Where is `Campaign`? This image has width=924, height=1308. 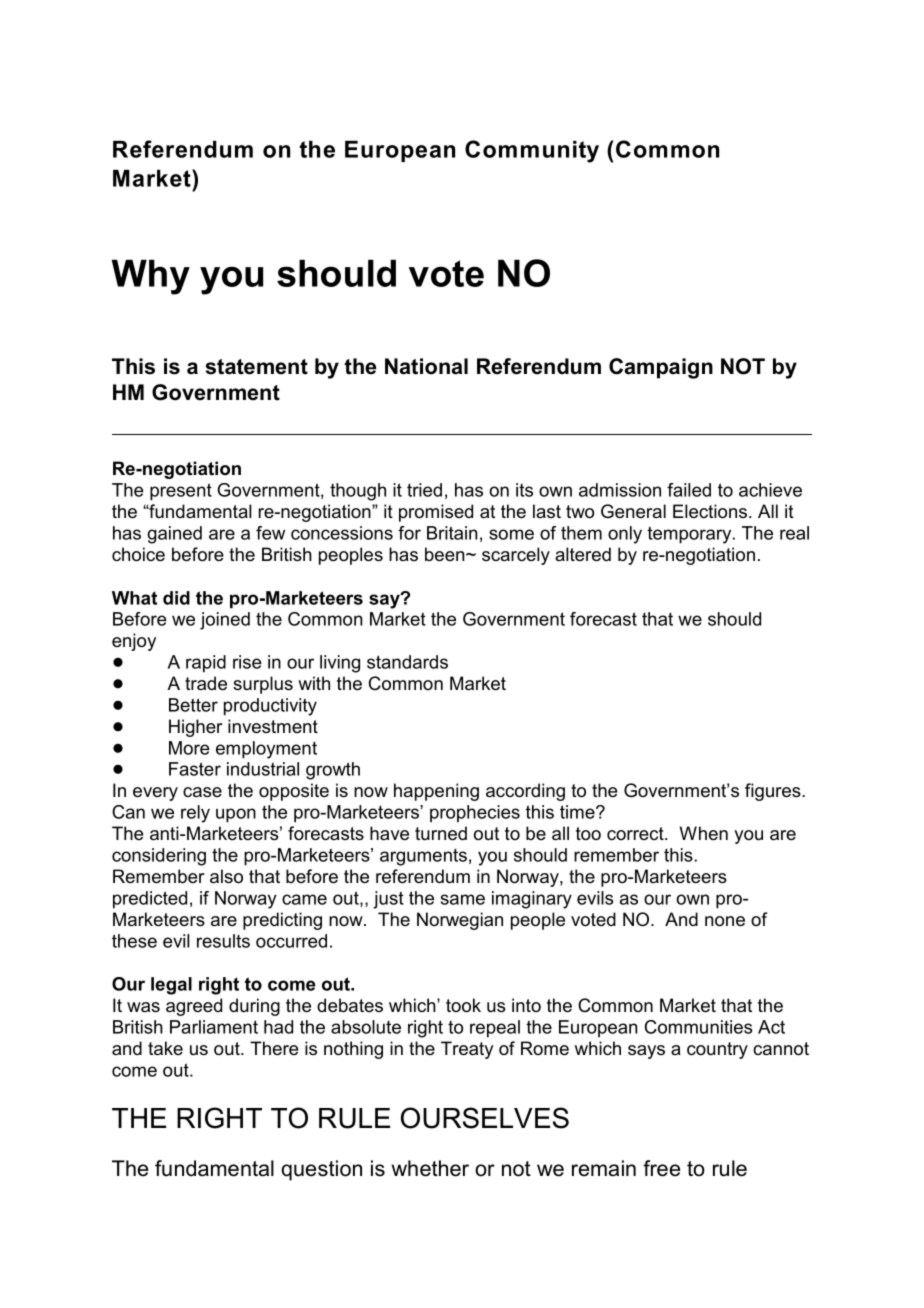 Campaign is located at coordinates (661, 368).
